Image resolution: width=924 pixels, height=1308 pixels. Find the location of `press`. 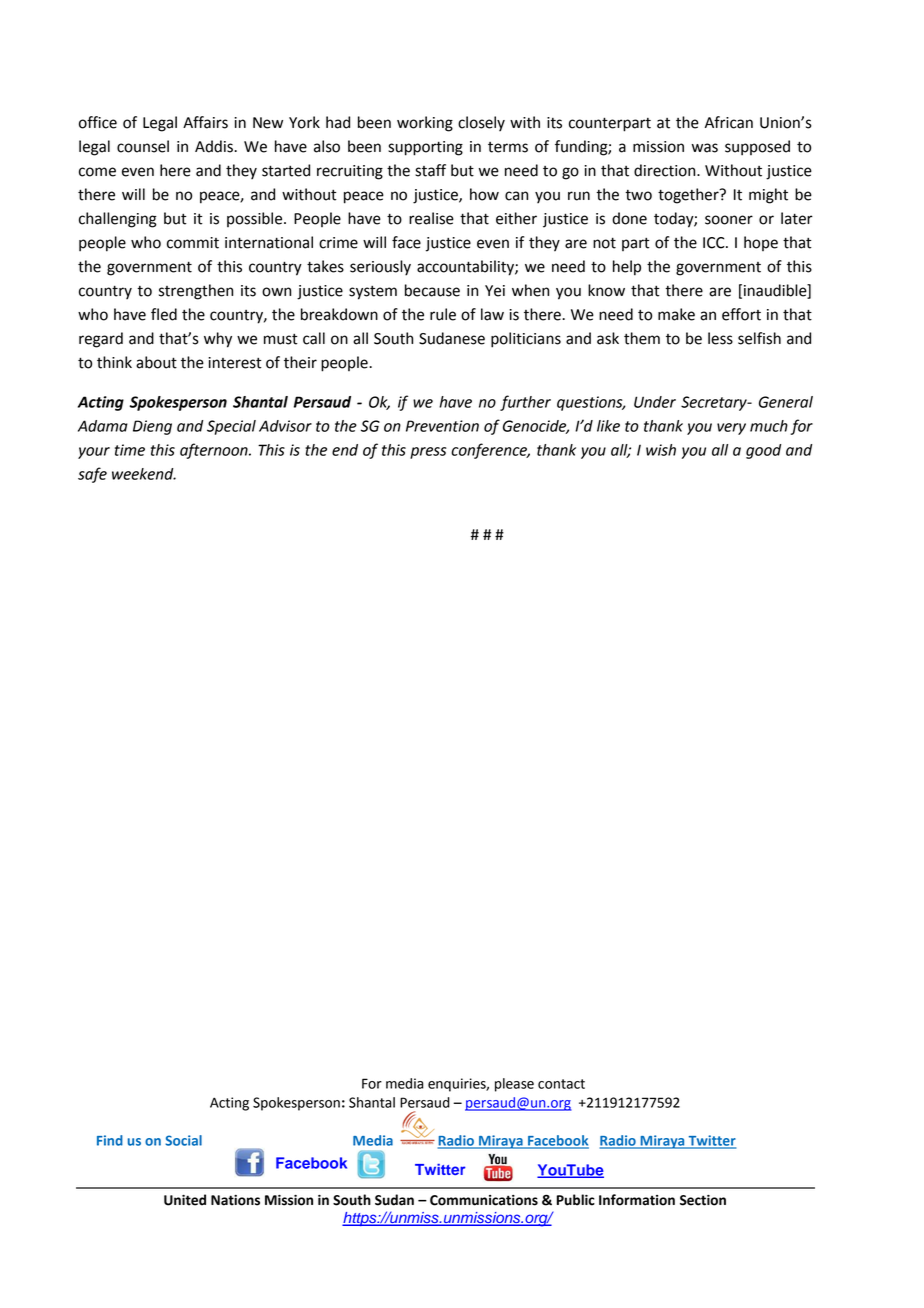

press is located at coordinates (428, 453).
